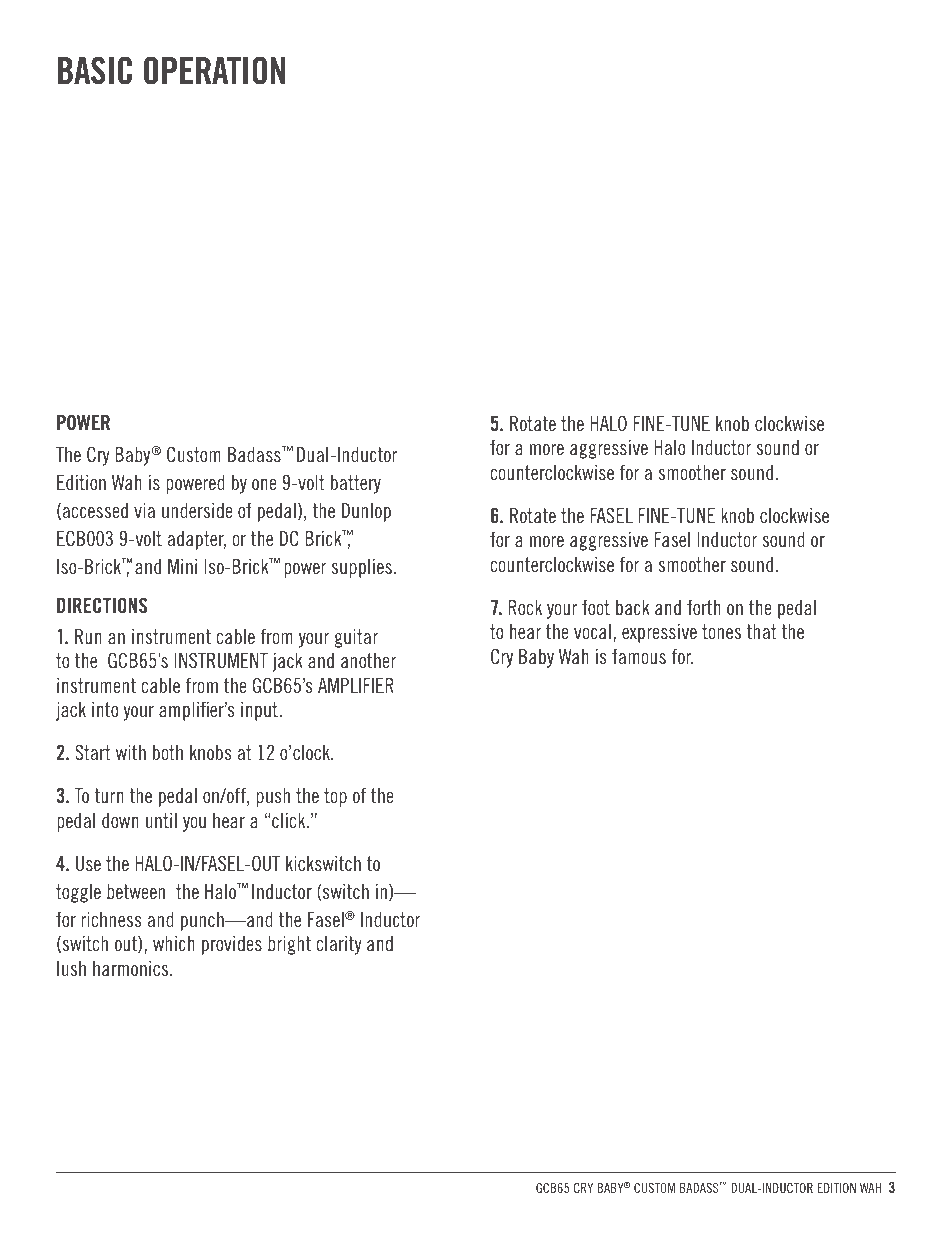 This screenshot has height=1233, width=952. I want to click on OPERATION, so click(214, 70).
